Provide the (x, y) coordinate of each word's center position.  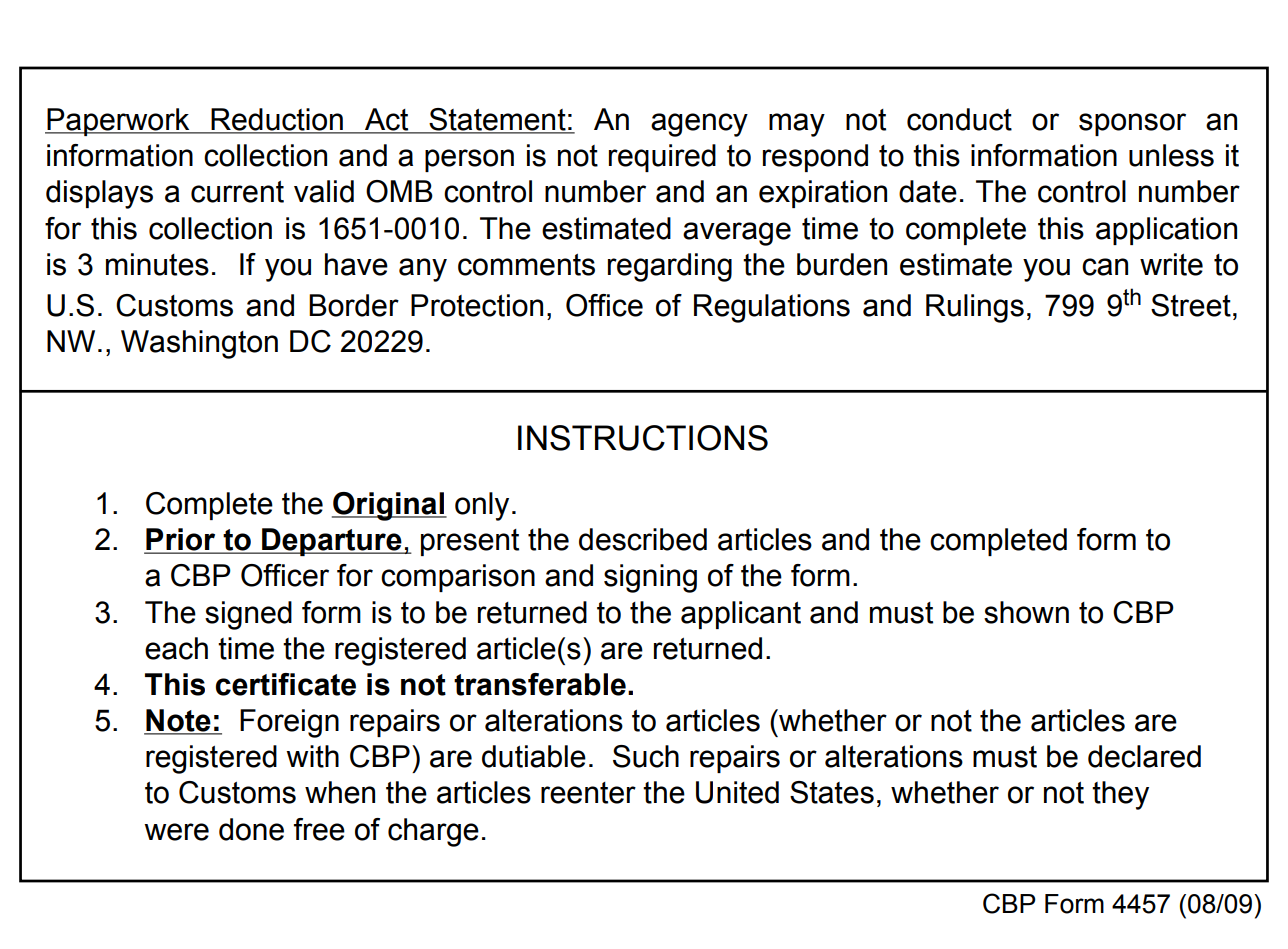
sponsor (1132, 124)
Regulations (772, 308)
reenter (588, 793)
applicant (741, 615)
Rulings (975, 308)
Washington (199, 344)
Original (389, 506)
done (251, 829)
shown (1026, 612)
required (662, 158)
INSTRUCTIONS (643, 438)
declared (1144, 756)
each (176, 648)
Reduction (277, 120)
